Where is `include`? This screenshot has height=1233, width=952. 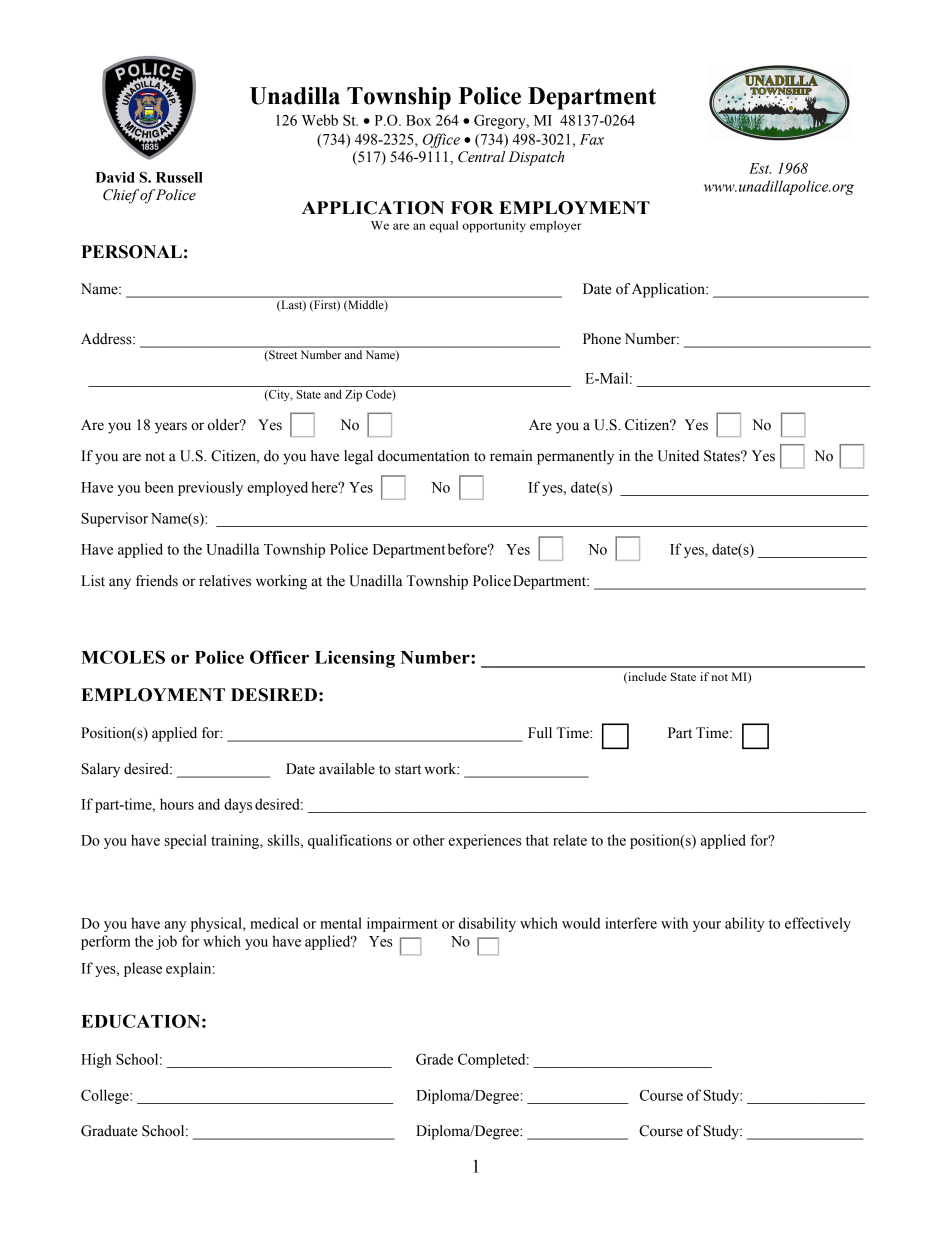
include is located at coordinates (646, 677).
